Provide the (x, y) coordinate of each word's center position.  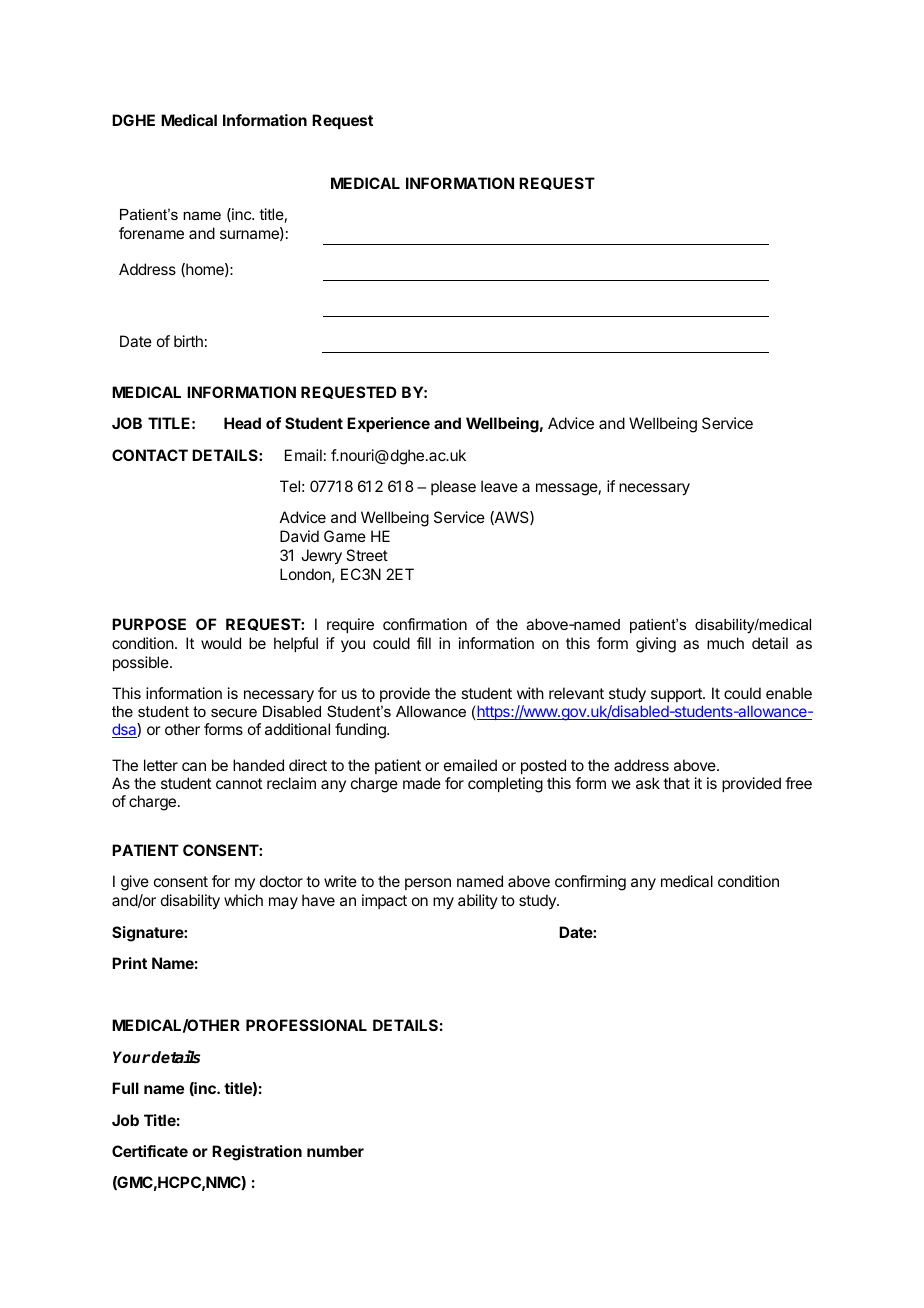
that (676, 783)
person (428, 884)
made (422, 783)
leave (499, 486)
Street (367, 555)
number (335, 1151)
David (299, 536)
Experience (388, 424)
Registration (257, 1153)
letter (161, 765)
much (725, 643)
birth (188, 341)
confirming (590, 883)
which (243, 900)
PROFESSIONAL (306, 1025)
